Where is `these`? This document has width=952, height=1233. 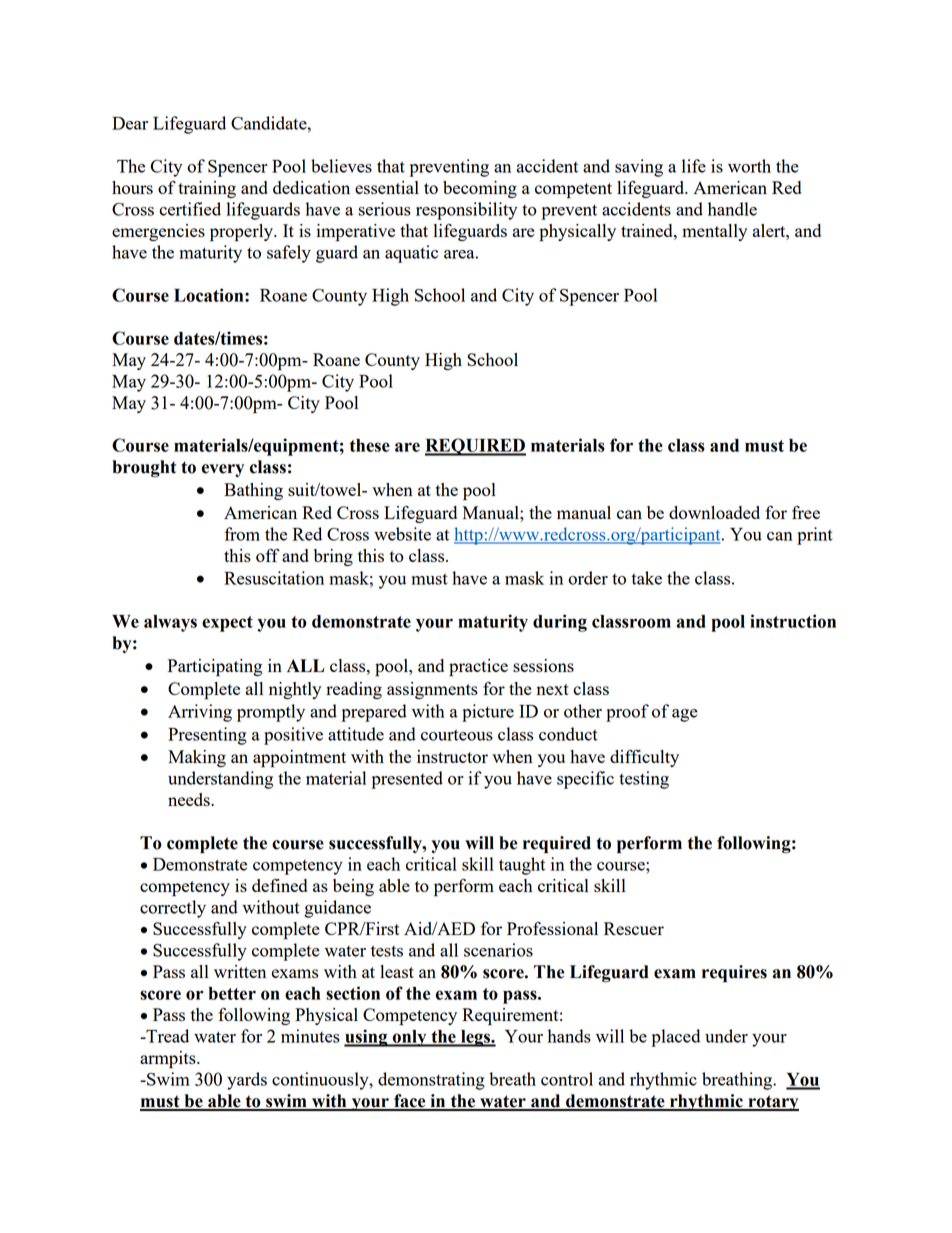 these is located at coordinates (370, 445).
